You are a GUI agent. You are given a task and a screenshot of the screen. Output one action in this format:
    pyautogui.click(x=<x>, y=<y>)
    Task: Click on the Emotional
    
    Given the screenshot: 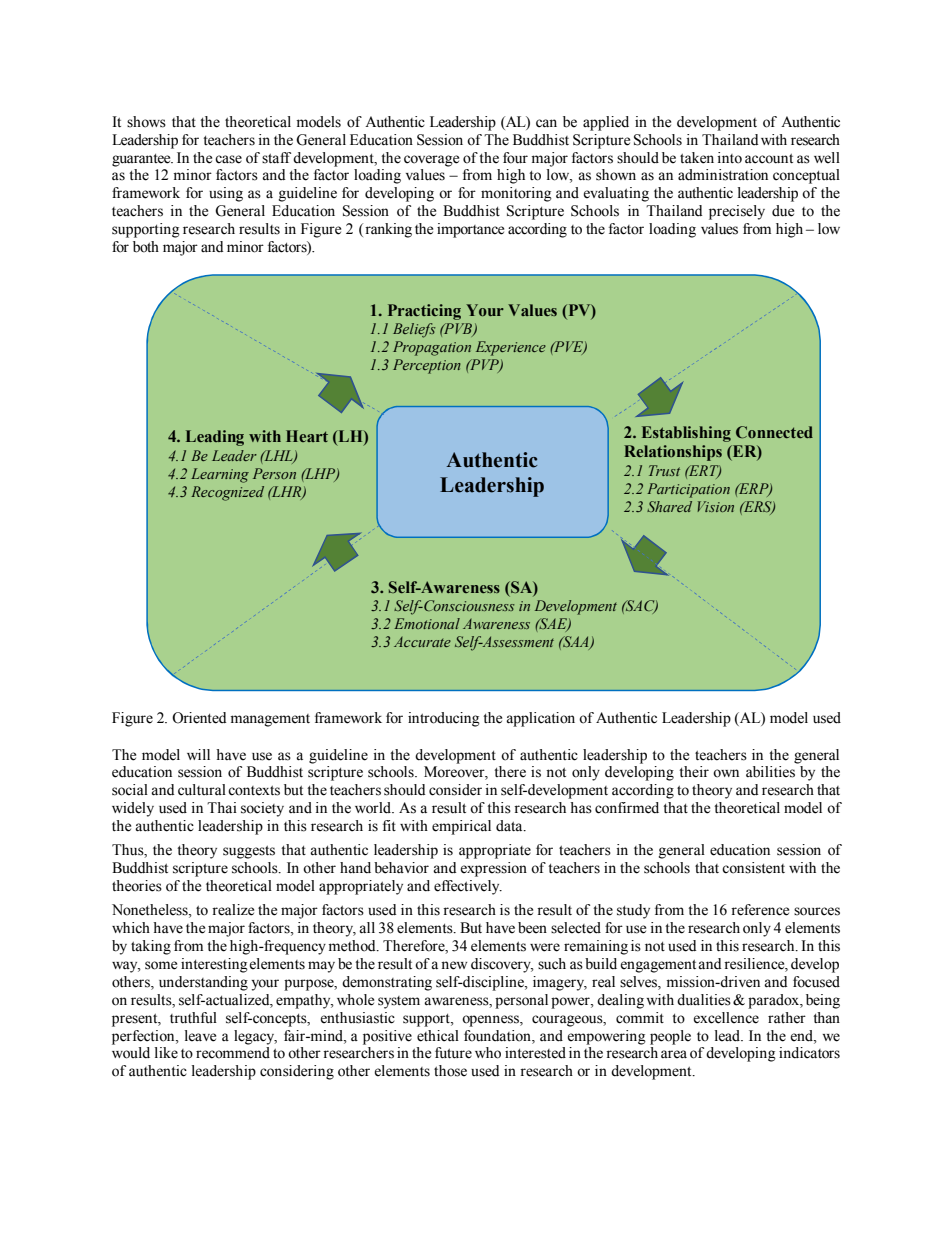 What is the action you would take?
    pyautogui.click(x=427, y=623)
